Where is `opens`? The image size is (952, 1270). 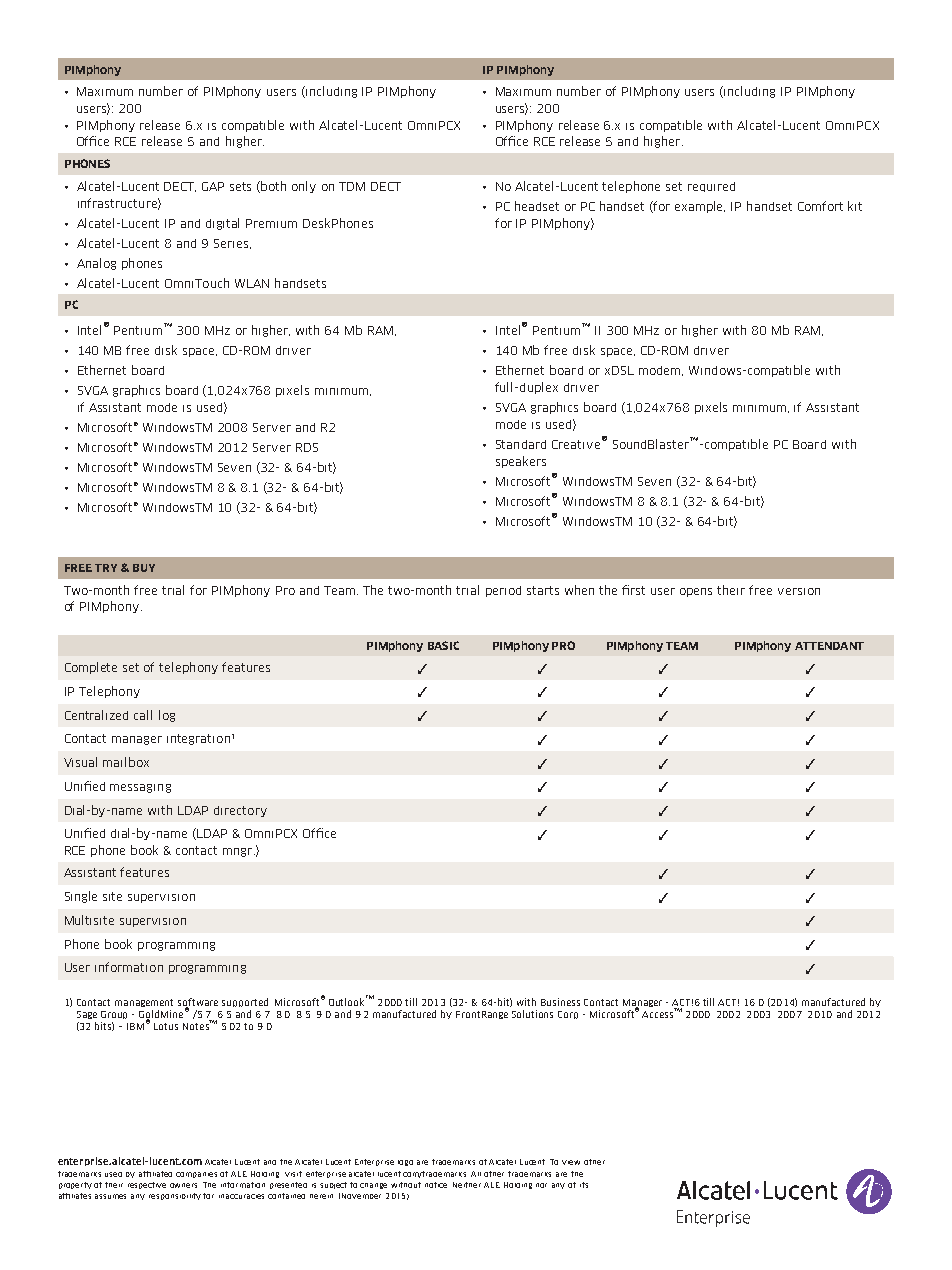 opens is located at coordinates (696, 592).
